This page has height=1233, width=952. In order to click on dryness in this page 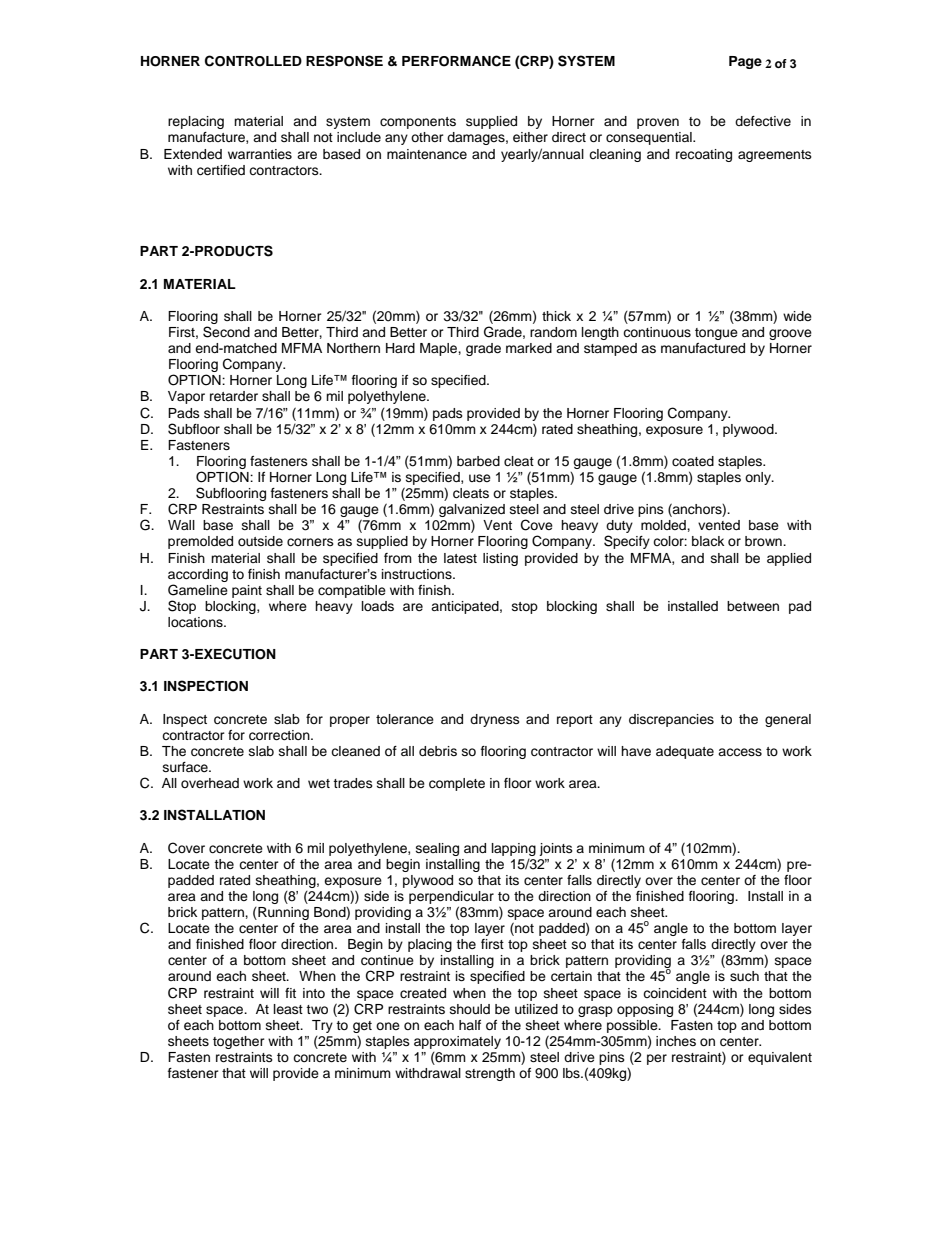, I will do `click(495, 720)`.
